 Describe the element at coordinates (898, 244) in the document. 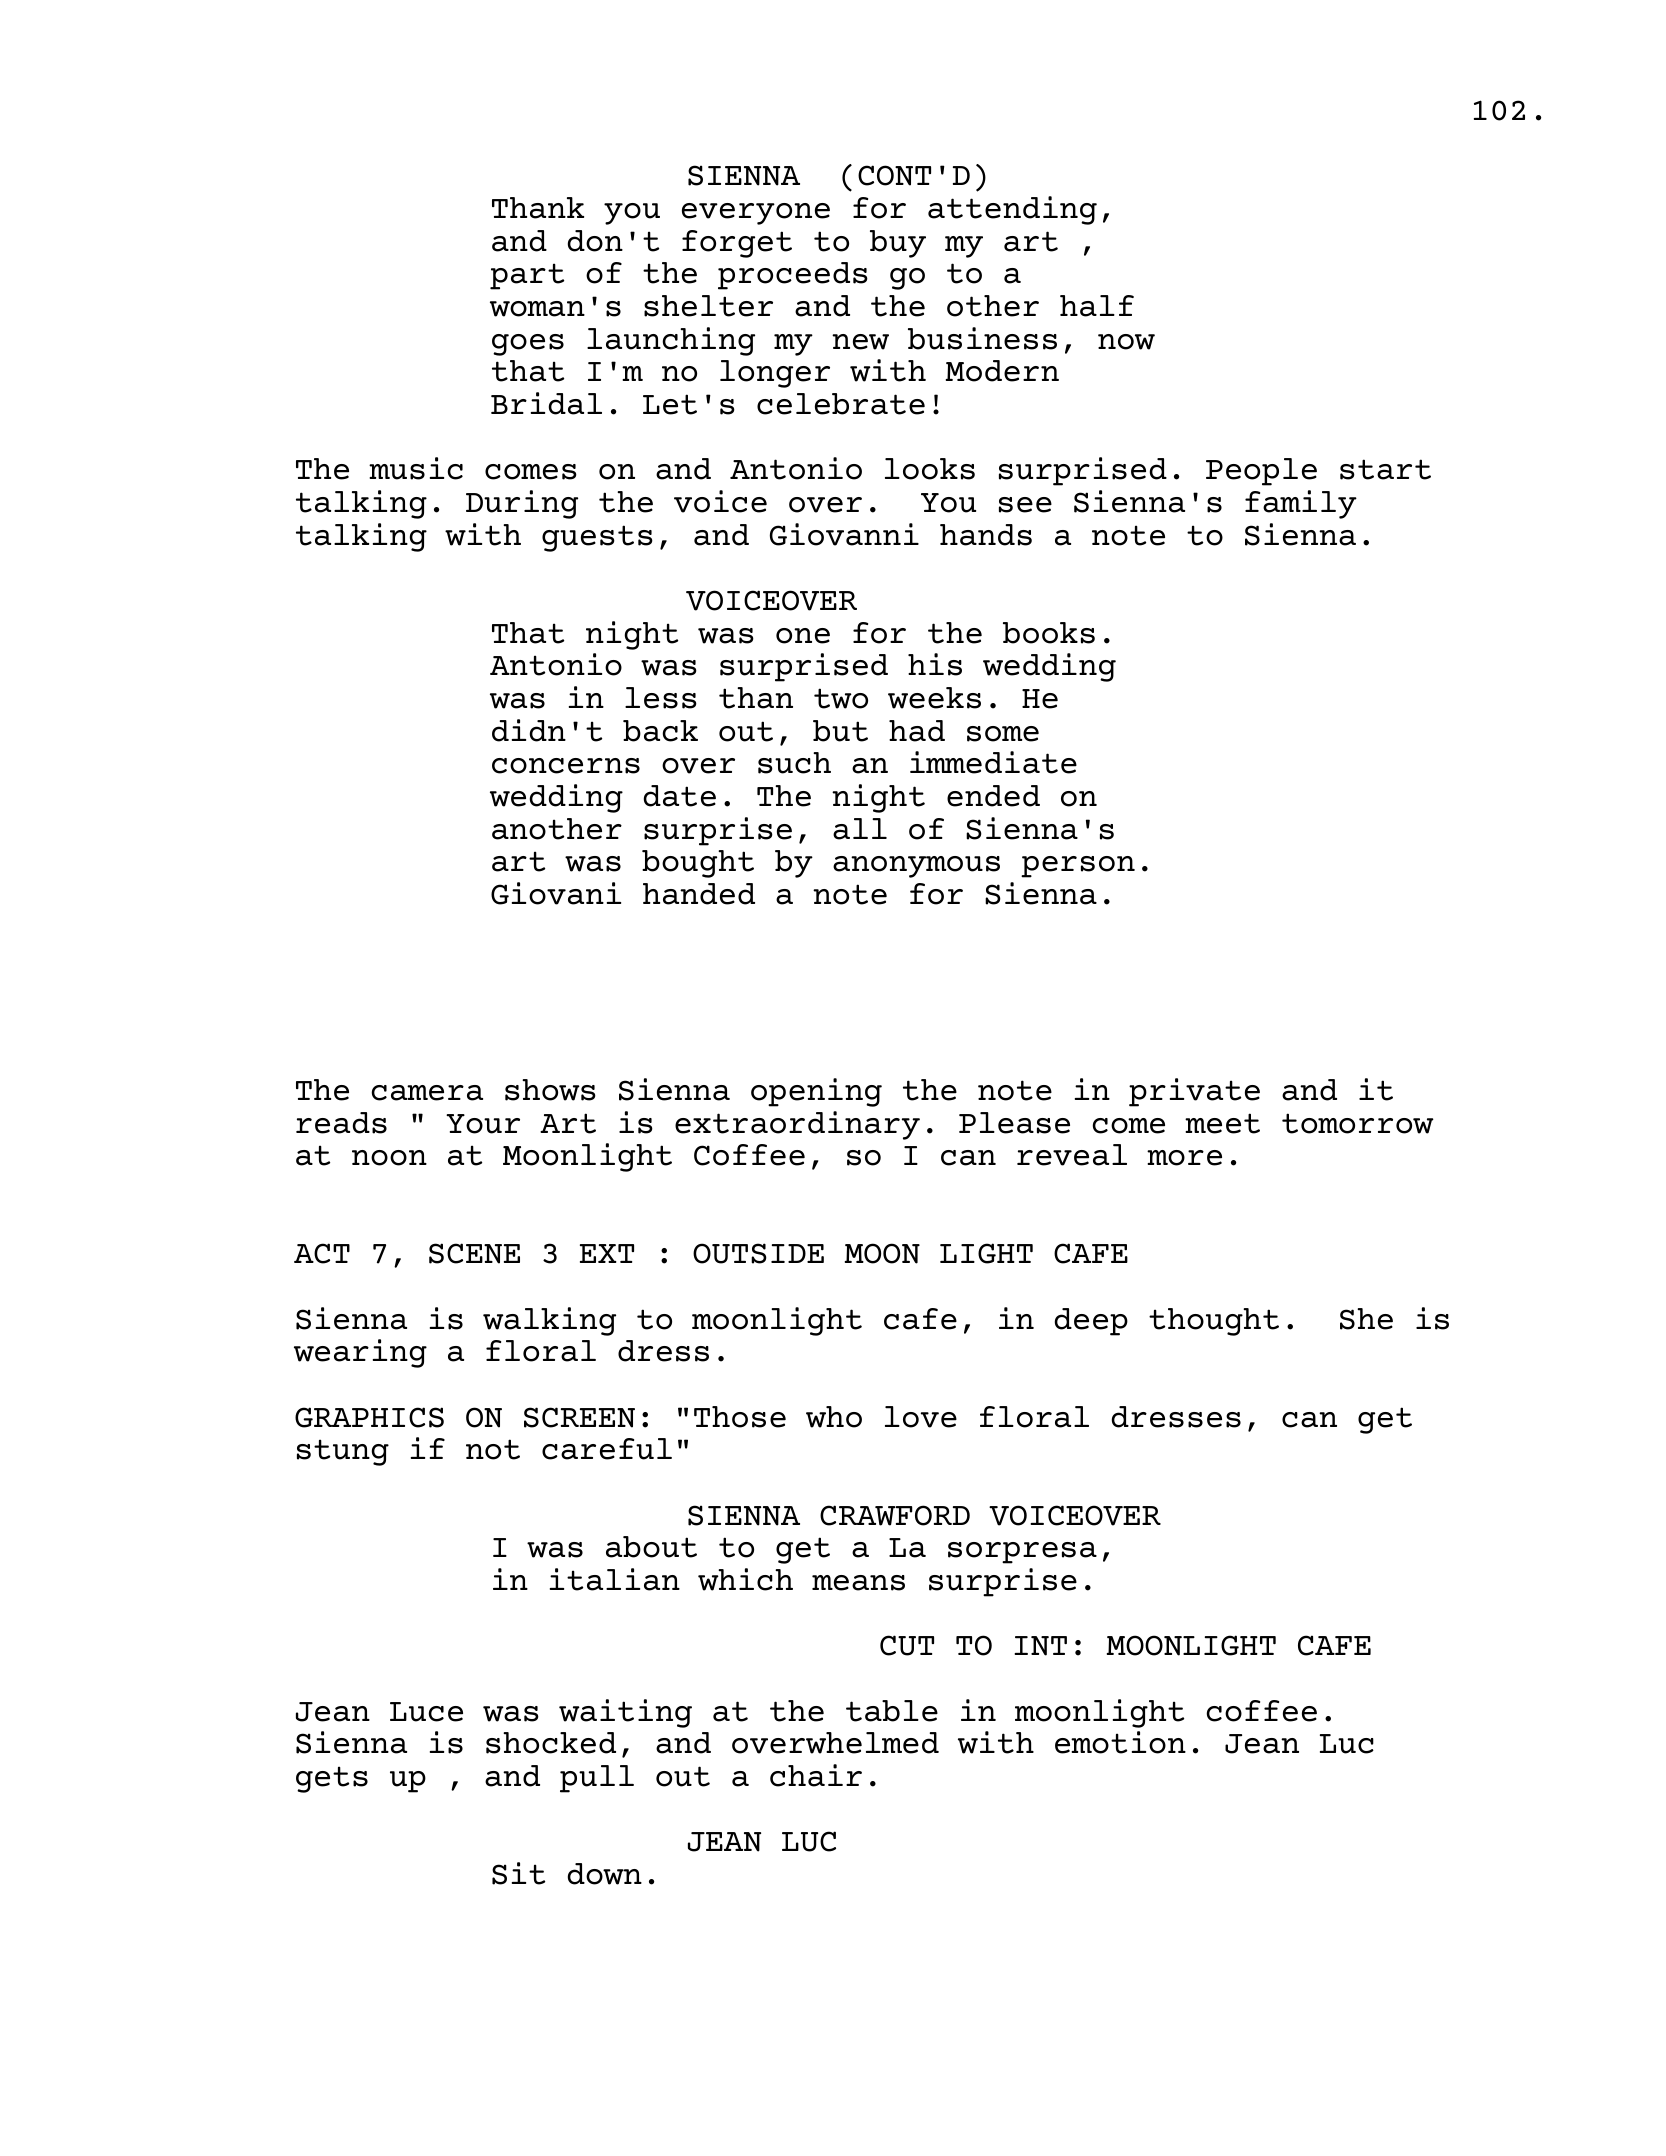

I see `buy` at that location.
